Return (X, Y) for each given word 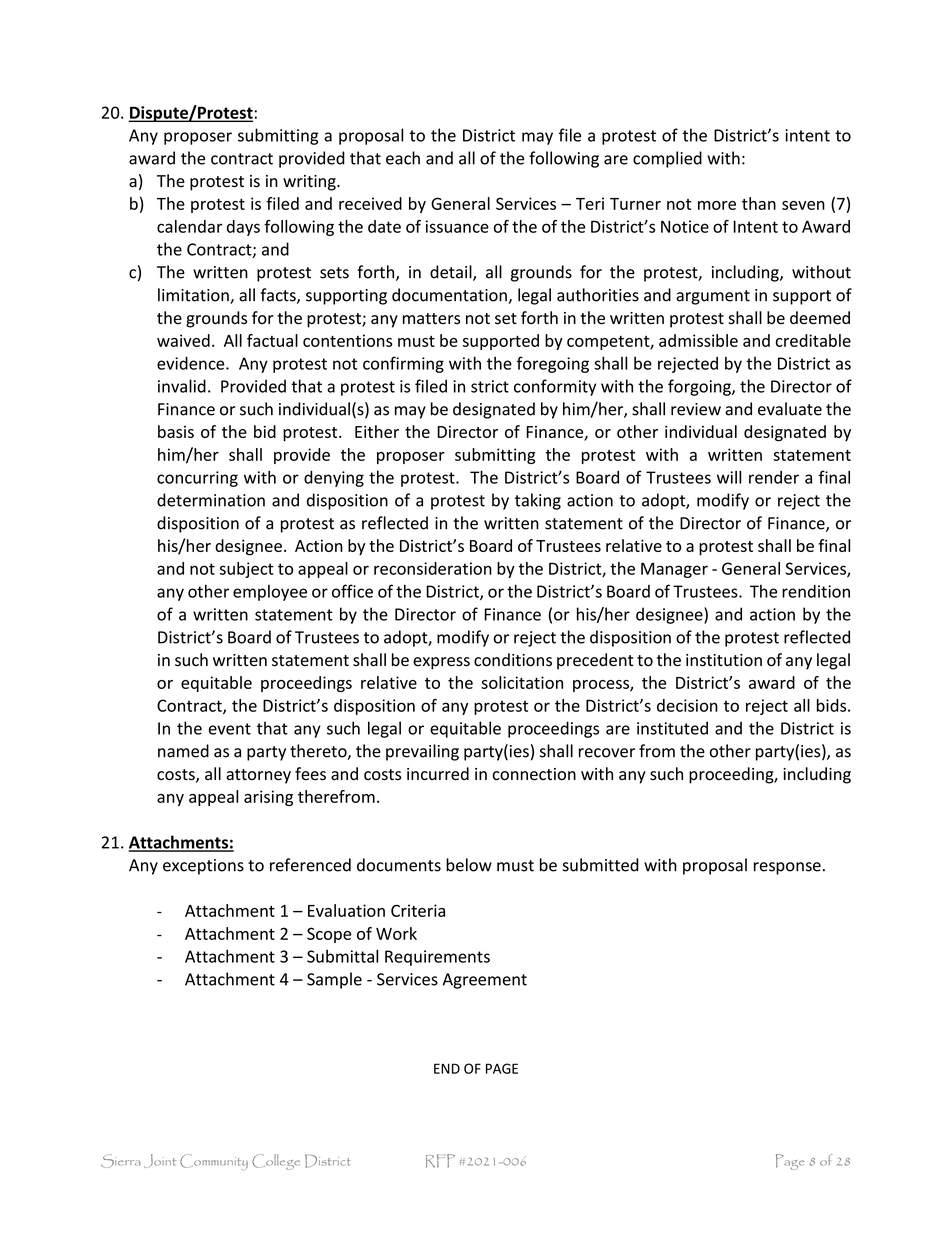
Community (214, 1162)
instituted (672, 728)
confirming (403, 364)
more (717, 205)
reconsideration (433, 568)
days (243, 228)
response (787, 868)
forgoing (700, 387)
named (183, 751)
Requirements (437, 958)
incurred (438, 774)
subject (247, 570)
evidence (192, 363)
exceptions (203, 867)
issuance (457, 226)
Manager (674, 570)
